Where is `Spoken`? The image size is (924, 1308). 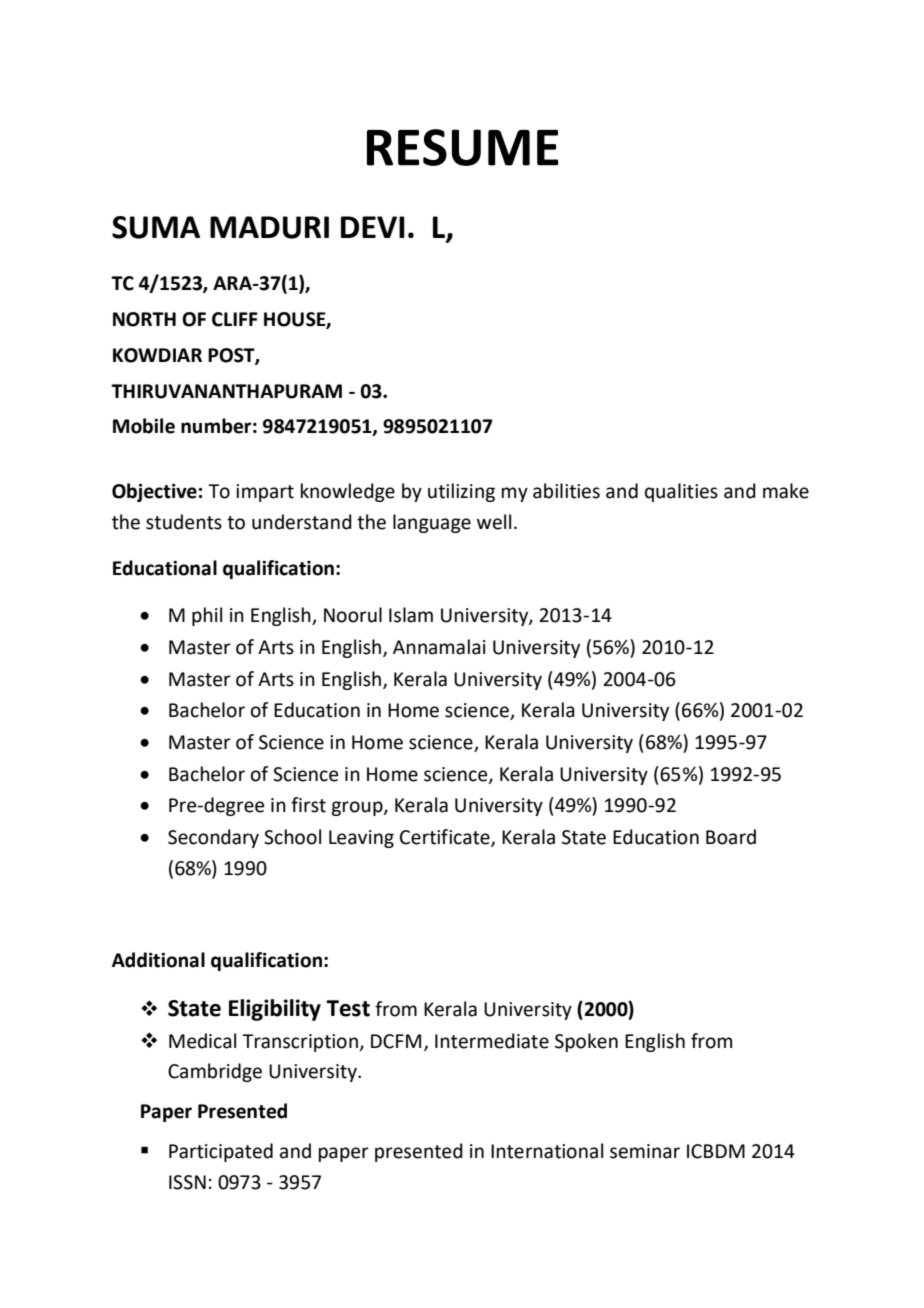
Spoken is located at coordinates (586, 1042).
